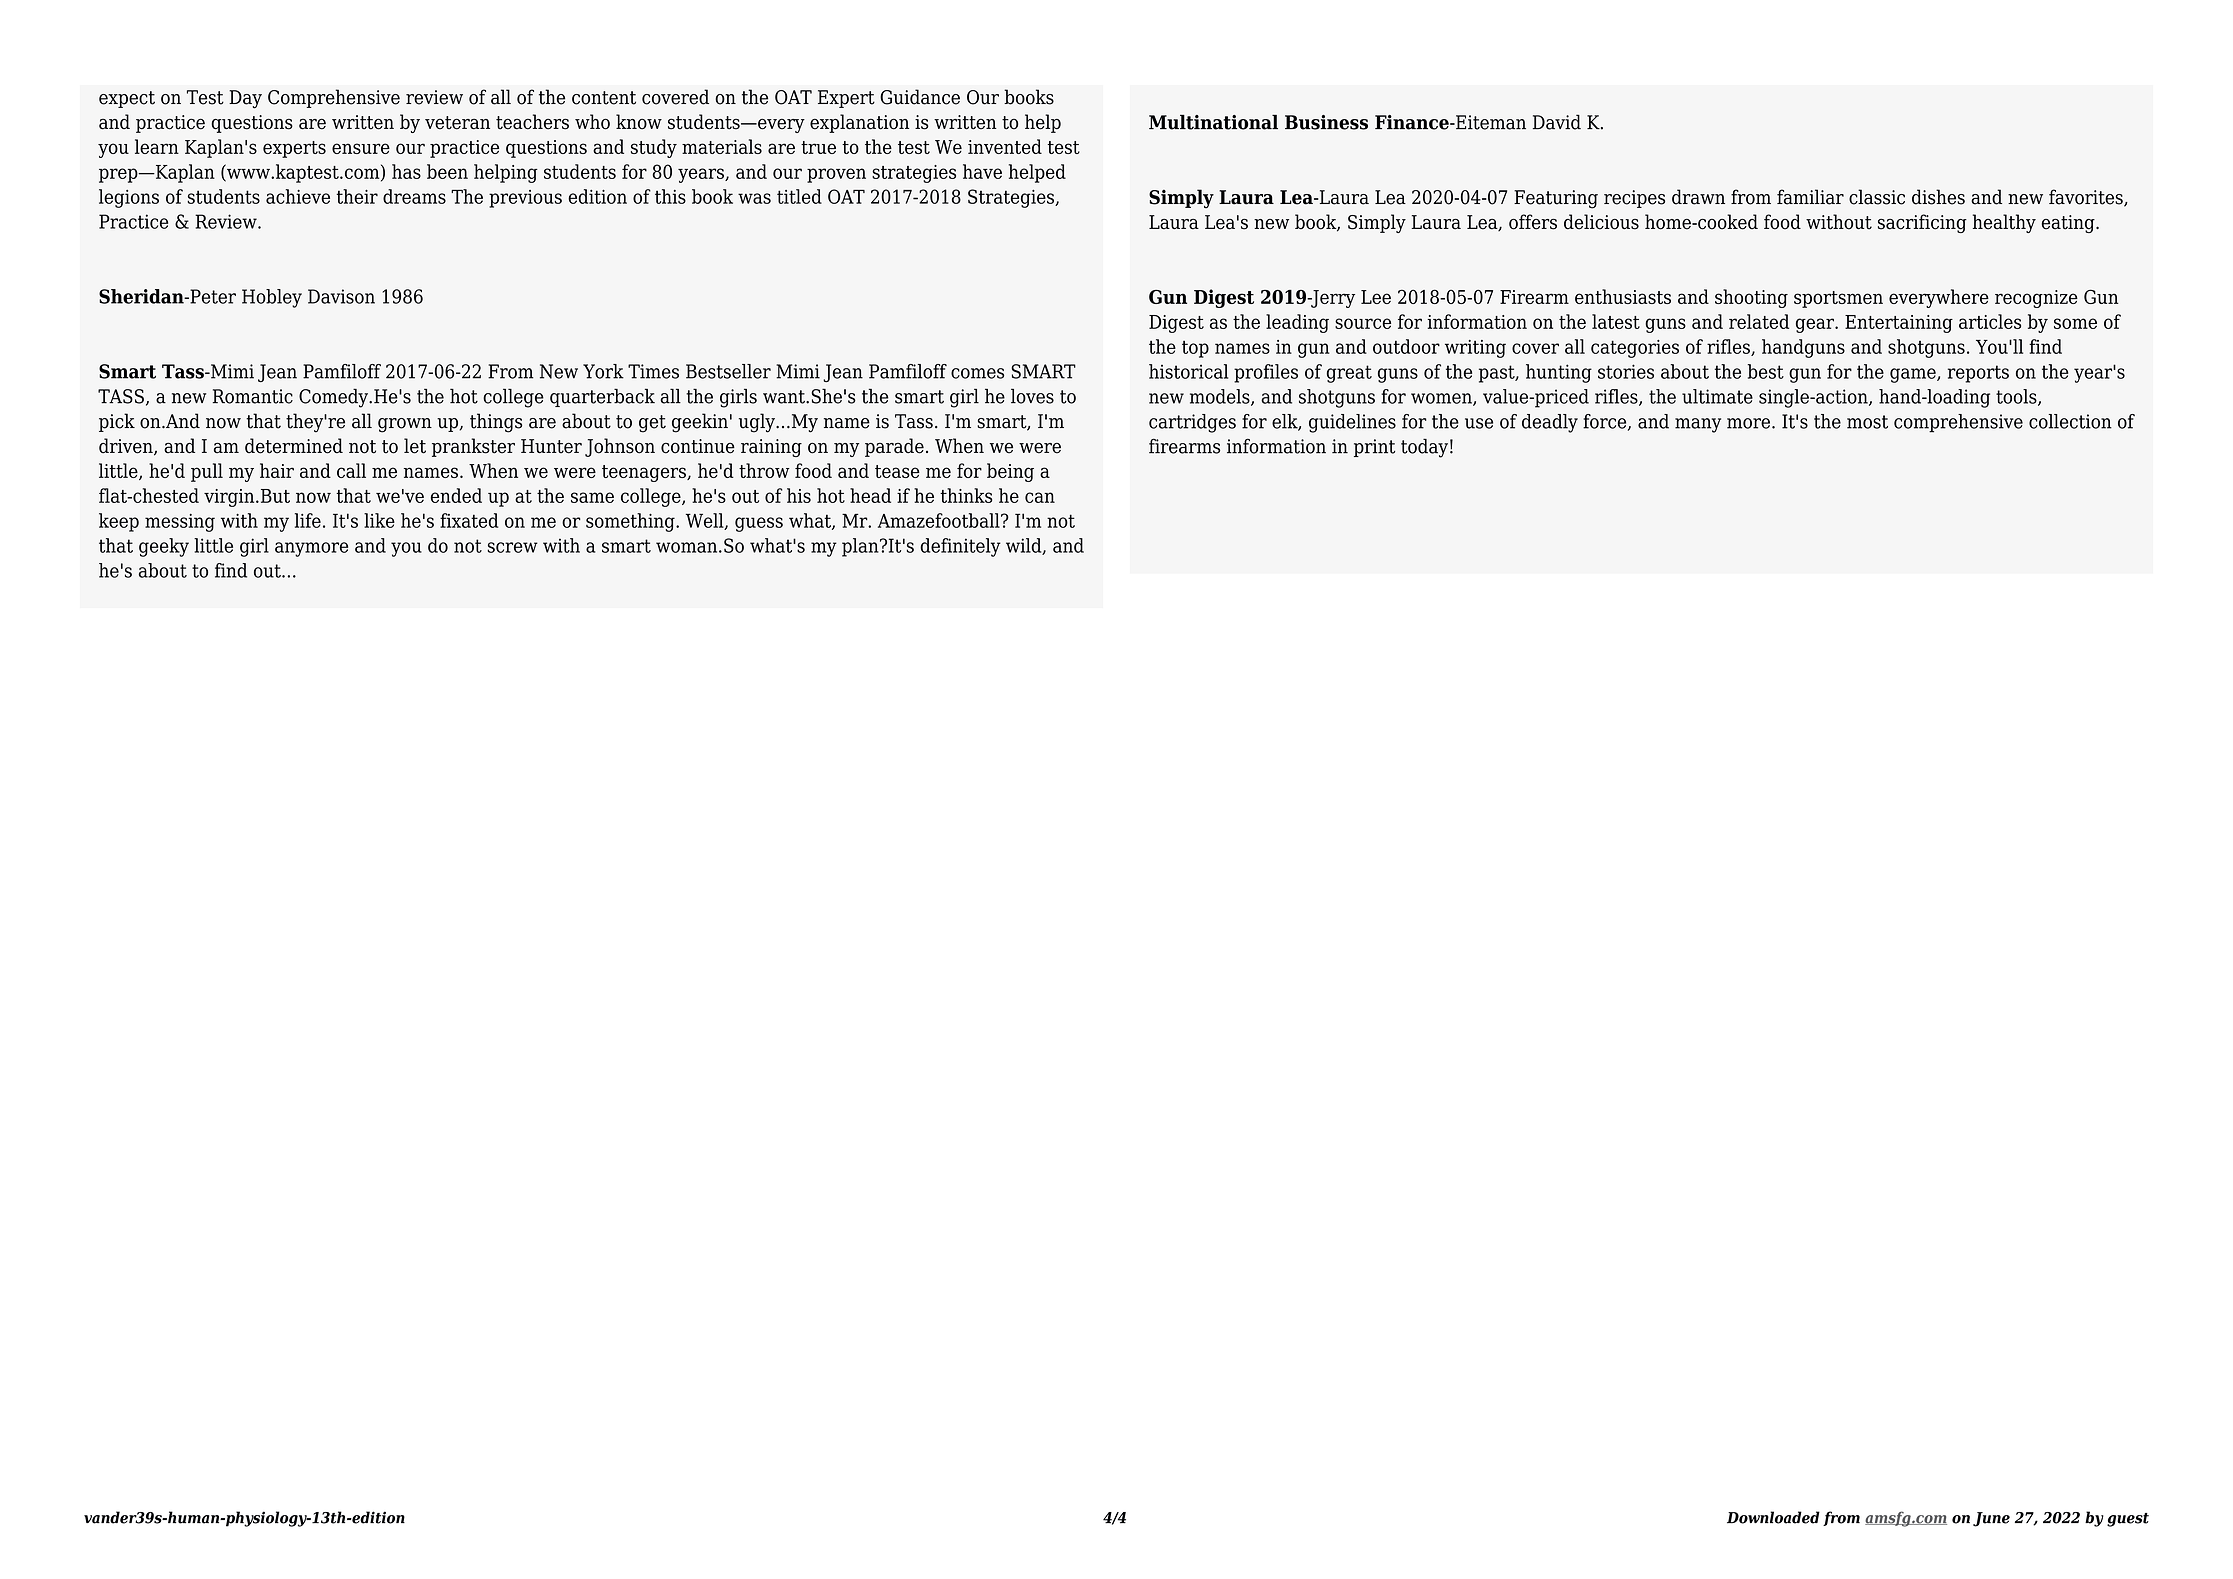 This screenshot has width=2233, height=1579. Describe the element at coordinates (2128, 1520) in the screenshot. I see `guest` at that location.
